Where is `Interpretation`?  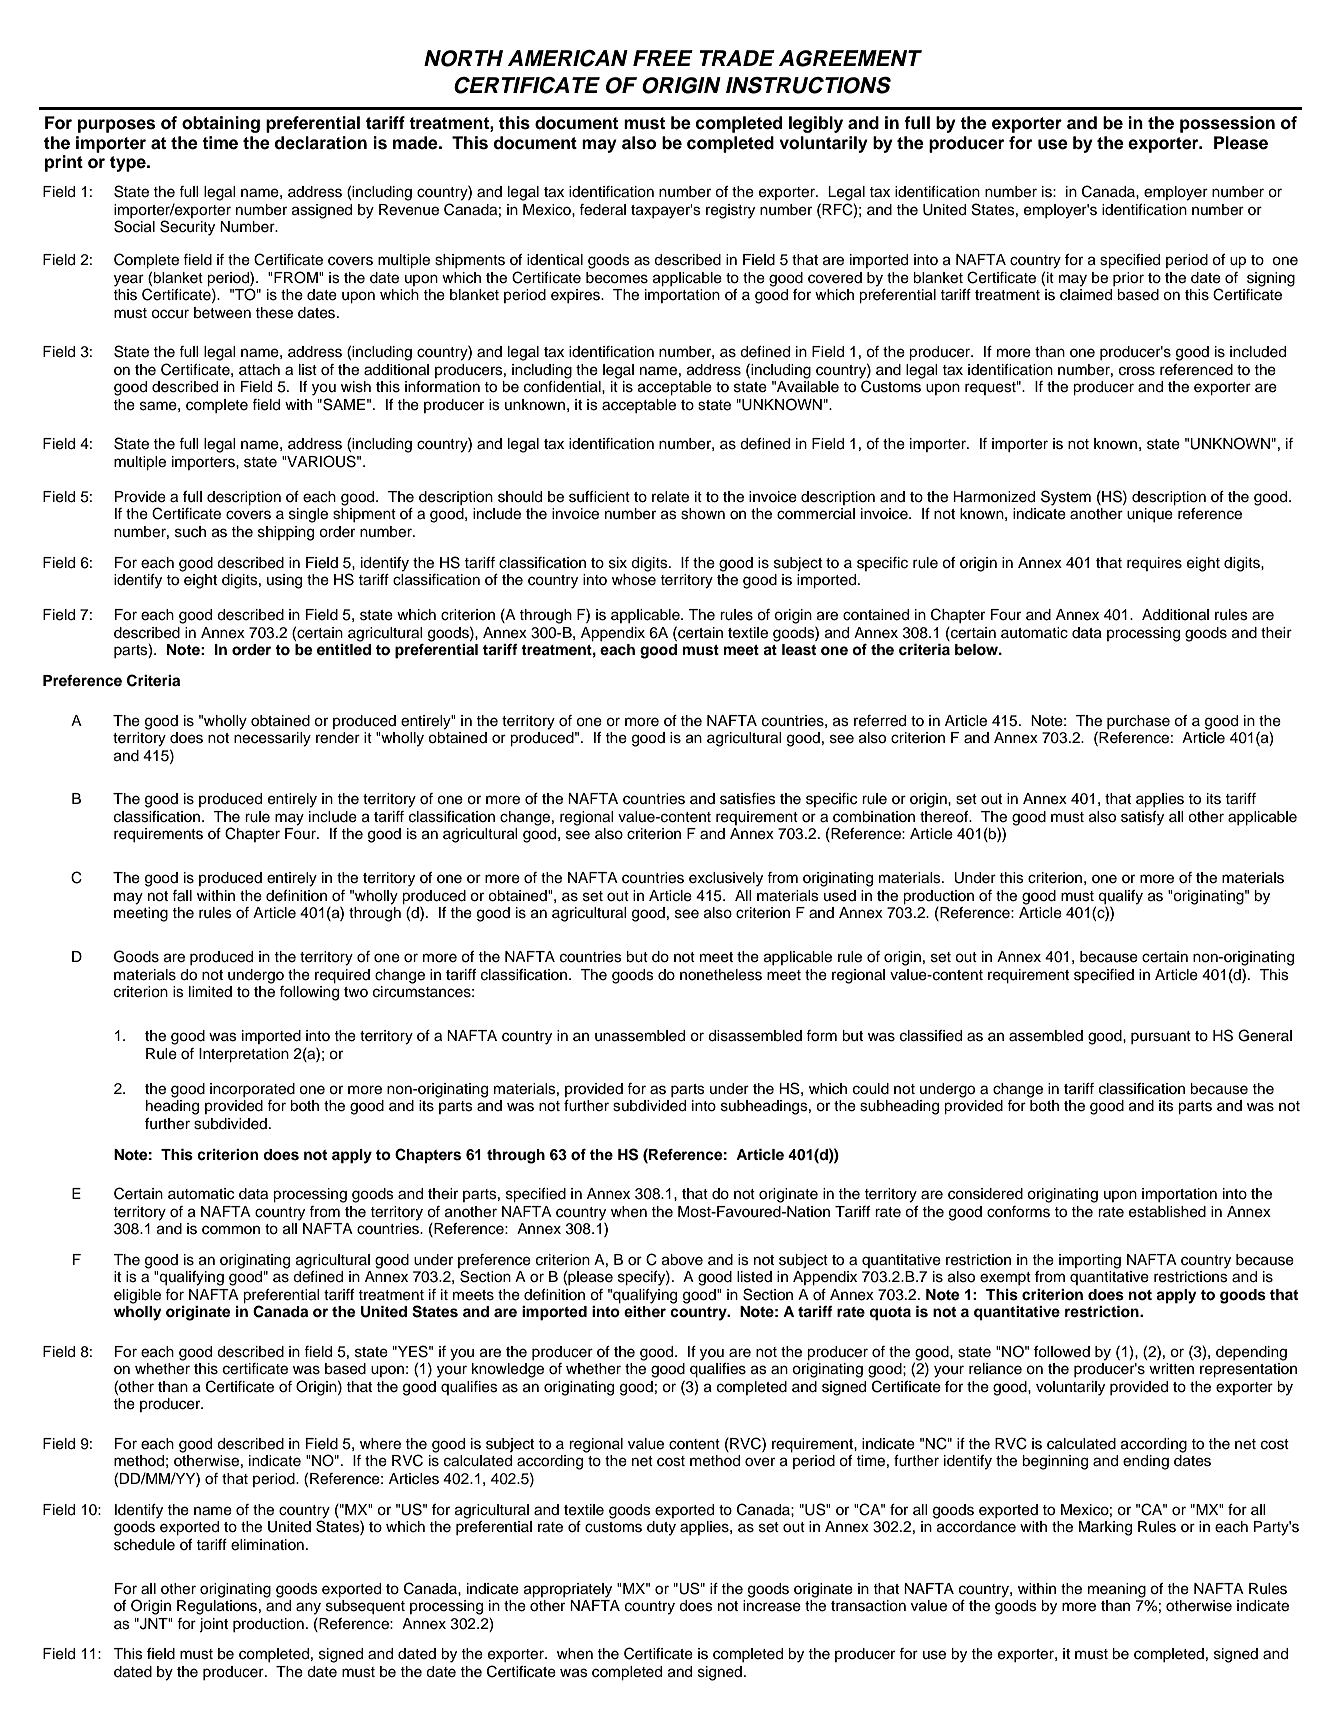
Interpretation is located at coordinates (244, 1055).
